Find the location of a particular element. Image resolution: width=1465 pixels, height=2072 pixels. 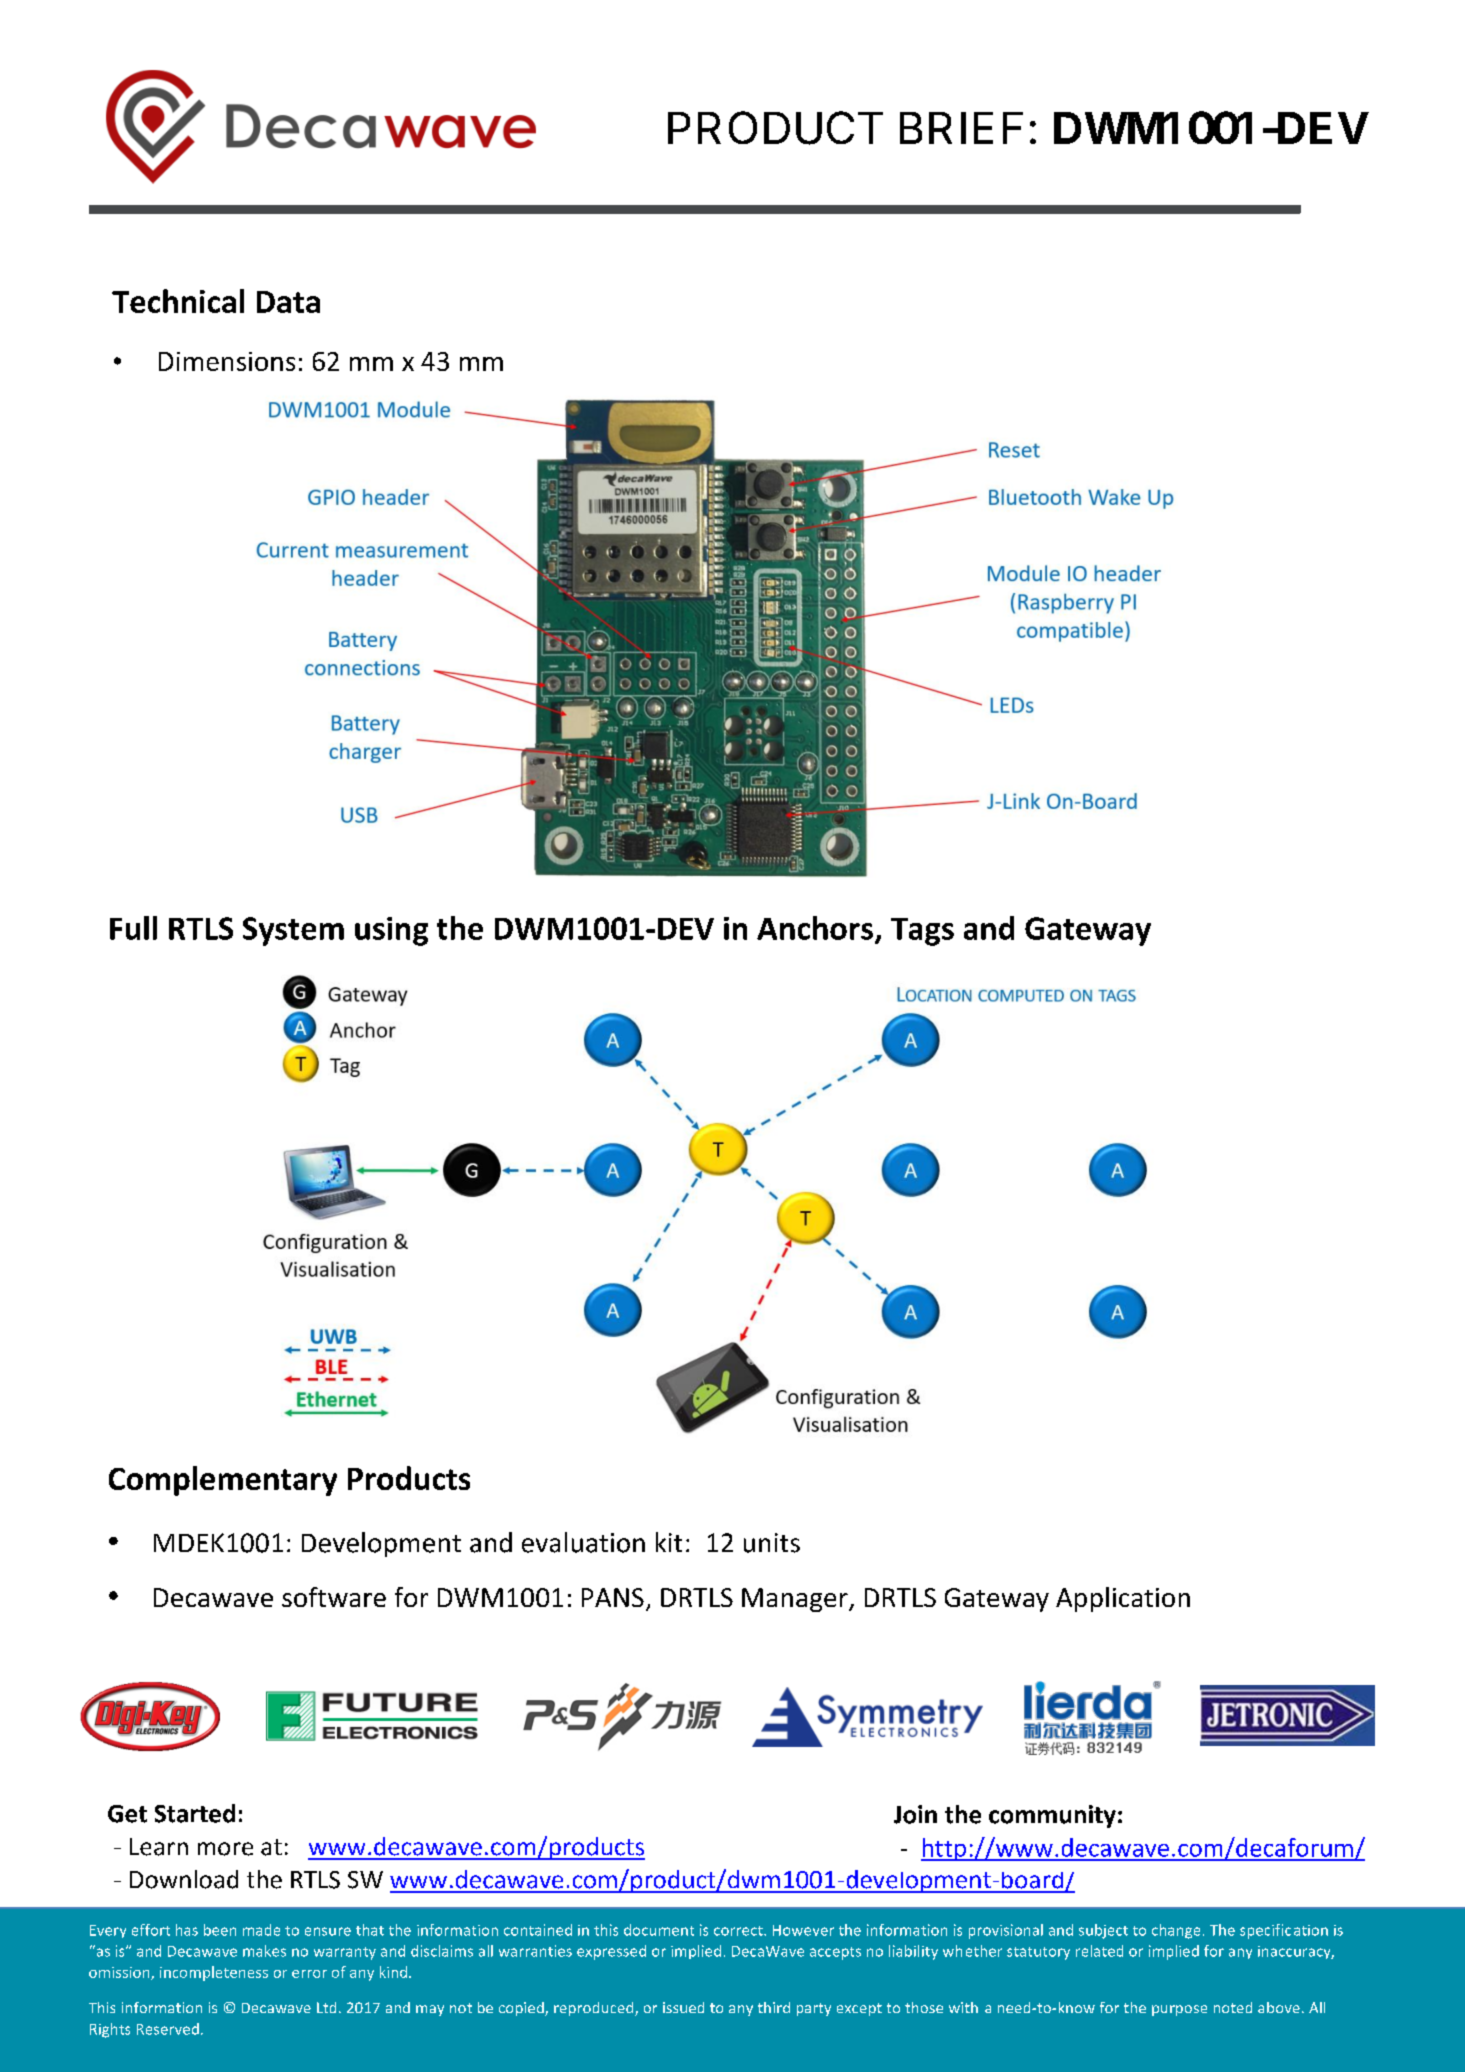

Data is located at coordinates (288, 302).
